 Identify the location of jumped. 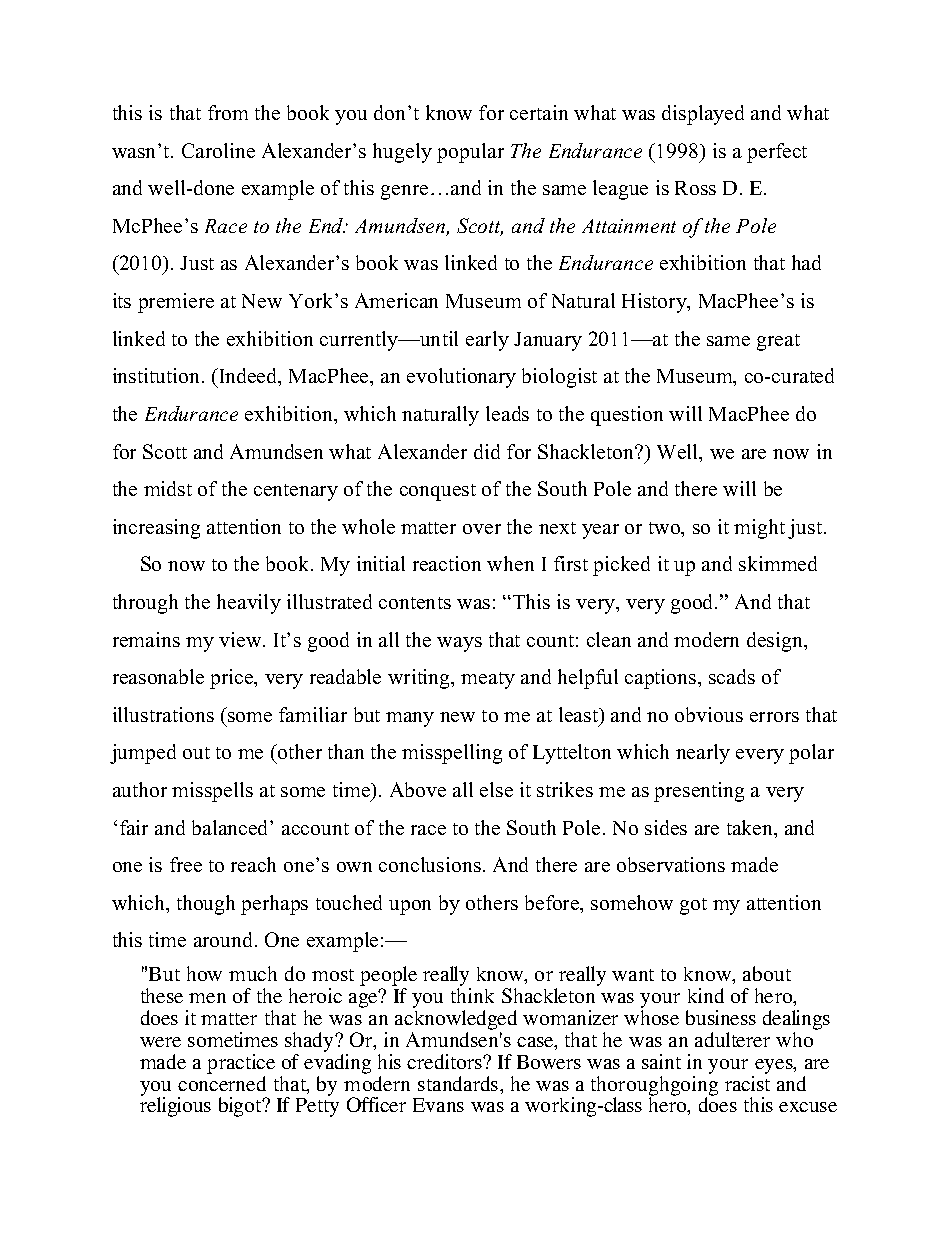
(143, 754).
